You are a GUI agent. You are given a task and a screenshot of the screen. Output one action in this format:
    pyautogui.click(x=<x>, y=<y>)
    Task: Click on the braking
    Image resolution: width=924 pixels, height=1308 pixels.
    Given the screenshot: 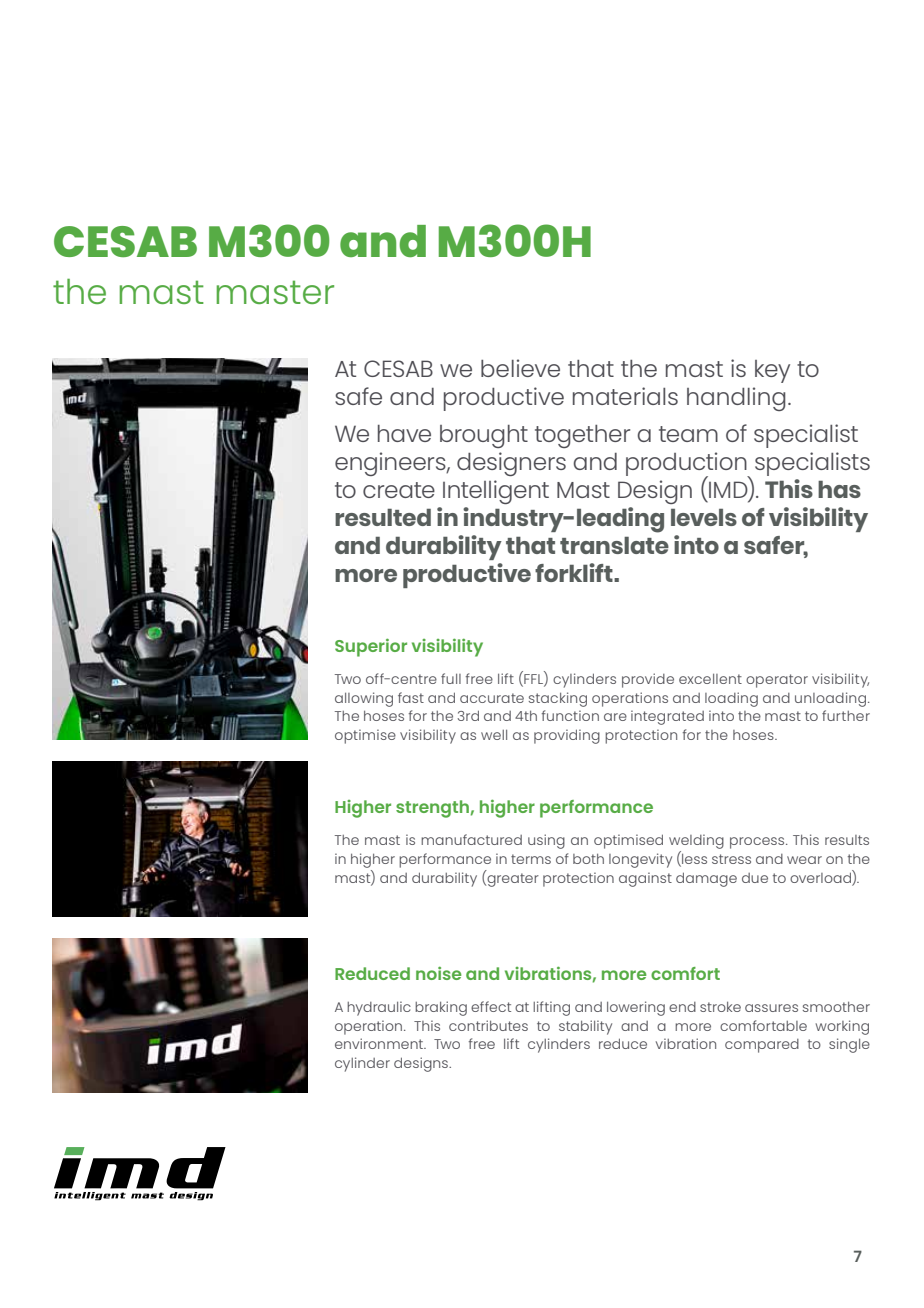 What is the action you would take?
    pyautogui.click(x=441, y=1008)
